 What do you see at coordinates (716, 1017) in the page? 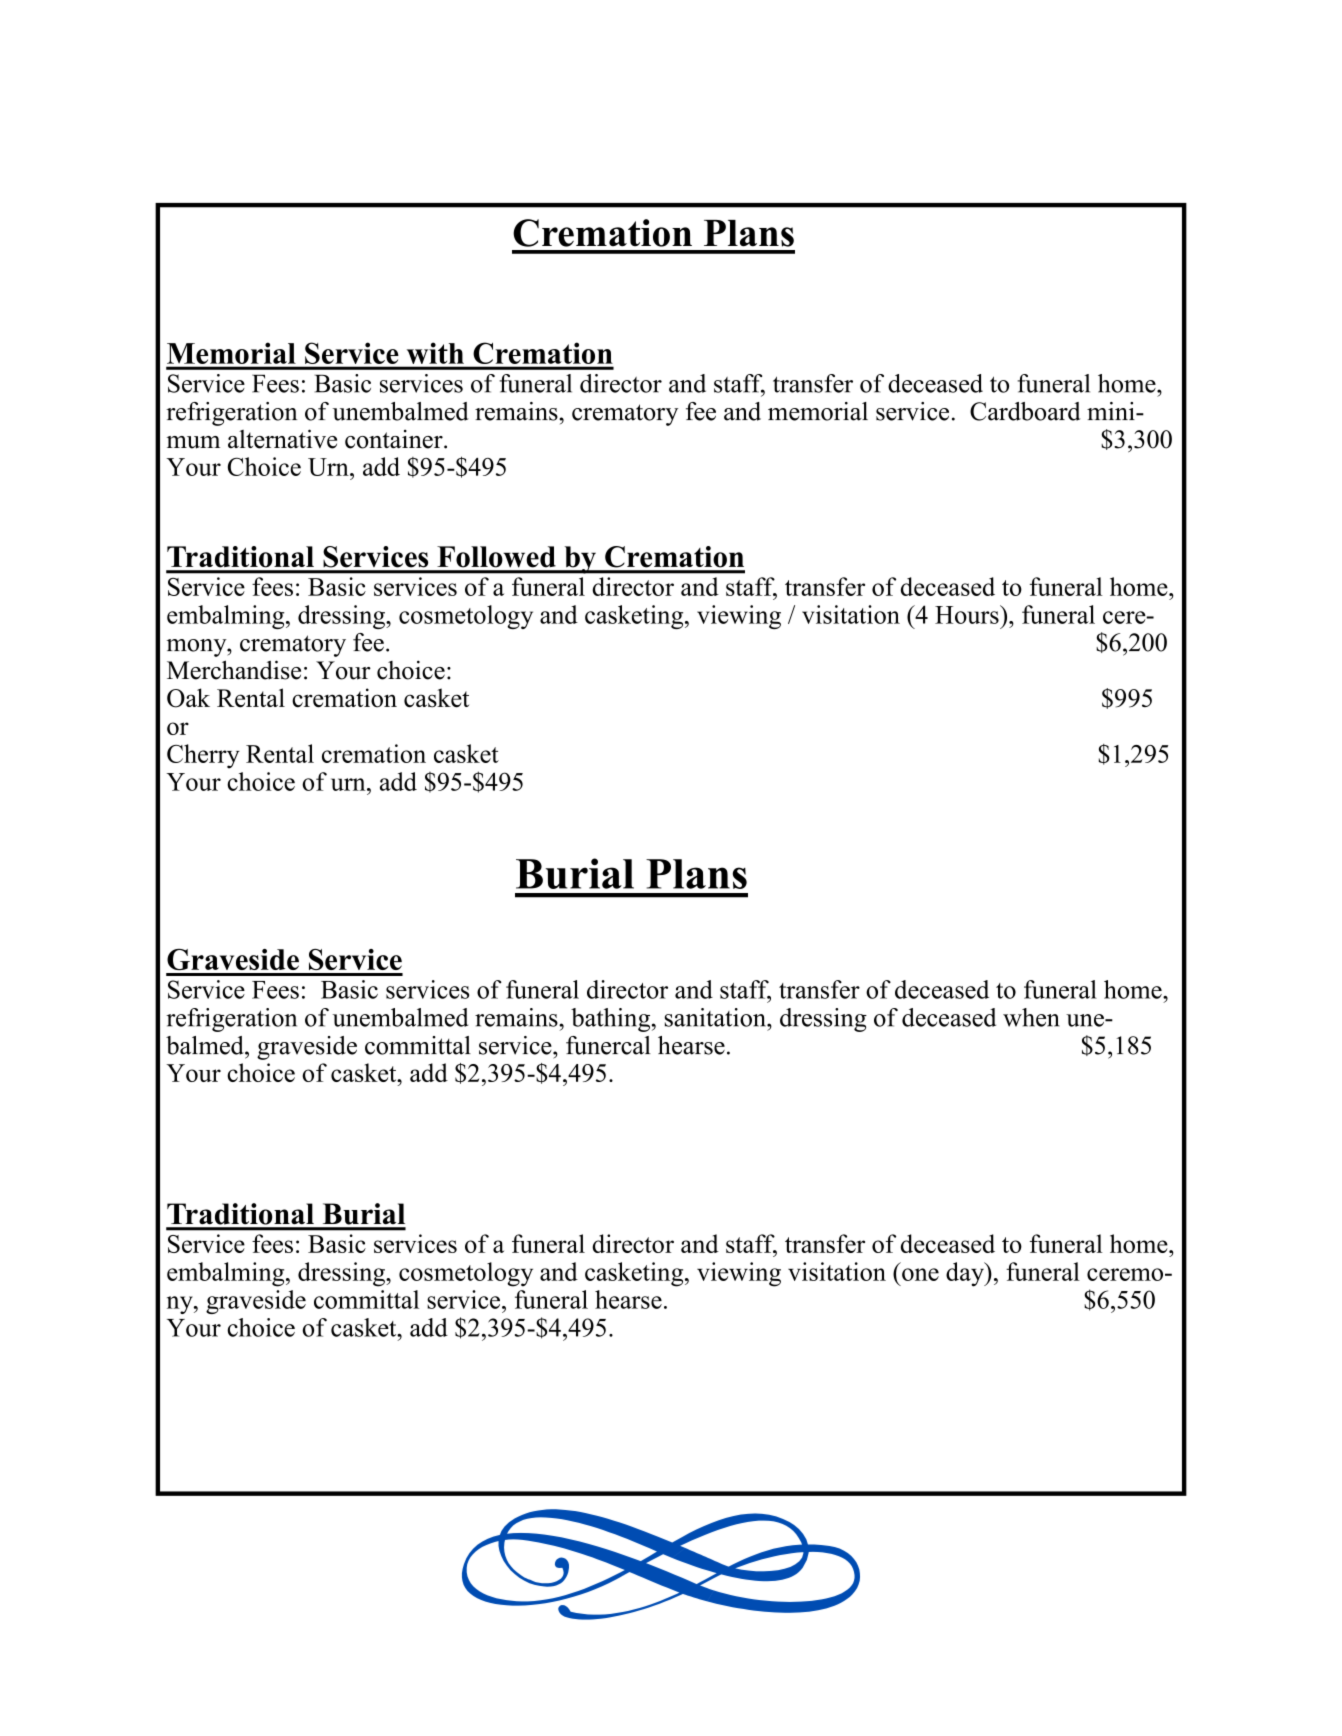
I see `sanitation` at bounding box center [716, 1017].
